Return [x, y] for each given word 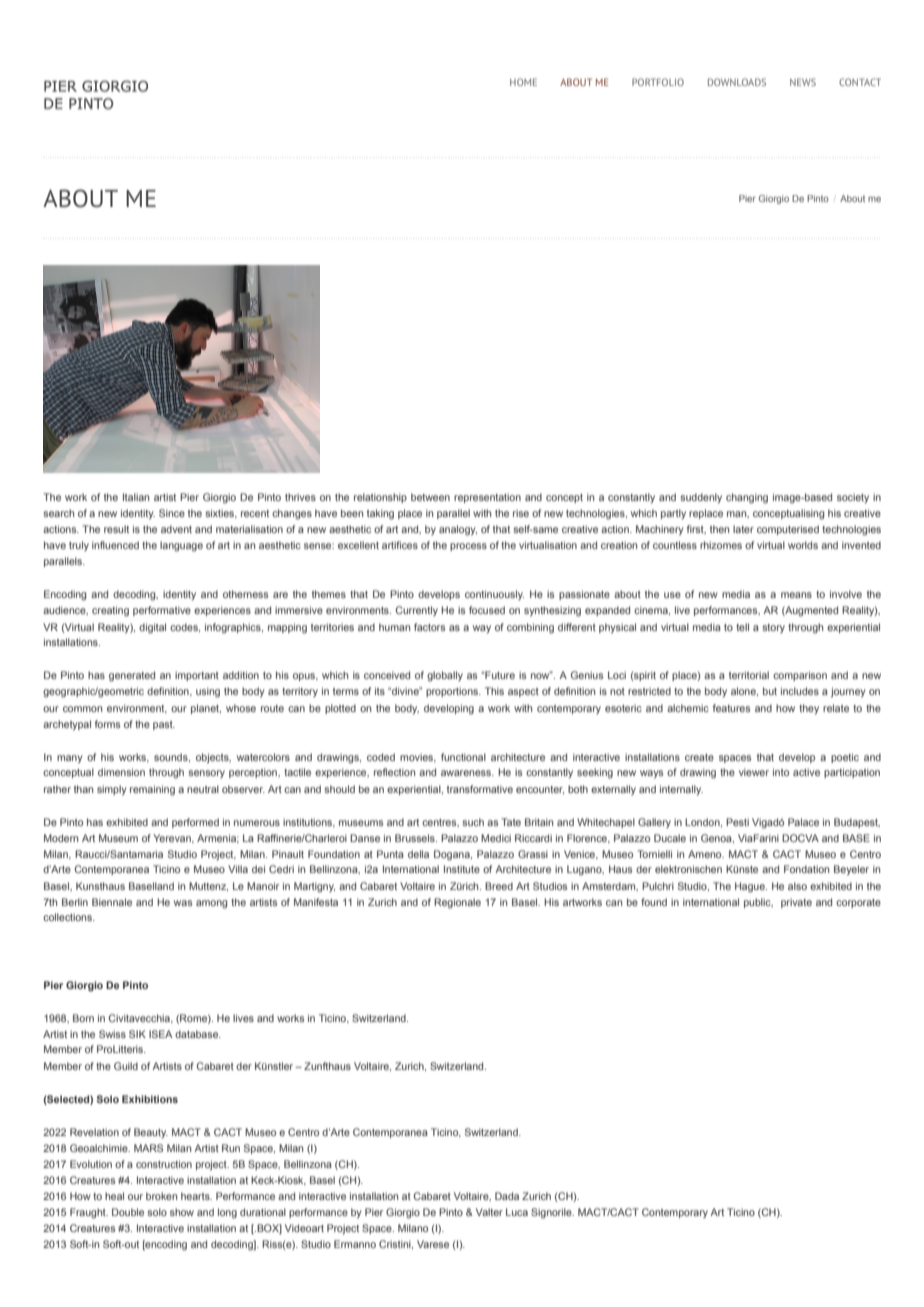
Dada [507, 1196]
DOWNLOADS [737, 82]
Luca [517, 1212]
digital [152, 628]
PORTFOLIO [658, 82]
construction [164, 1164]
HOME [523, 82]
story [774, 628]
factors [429, 627]
